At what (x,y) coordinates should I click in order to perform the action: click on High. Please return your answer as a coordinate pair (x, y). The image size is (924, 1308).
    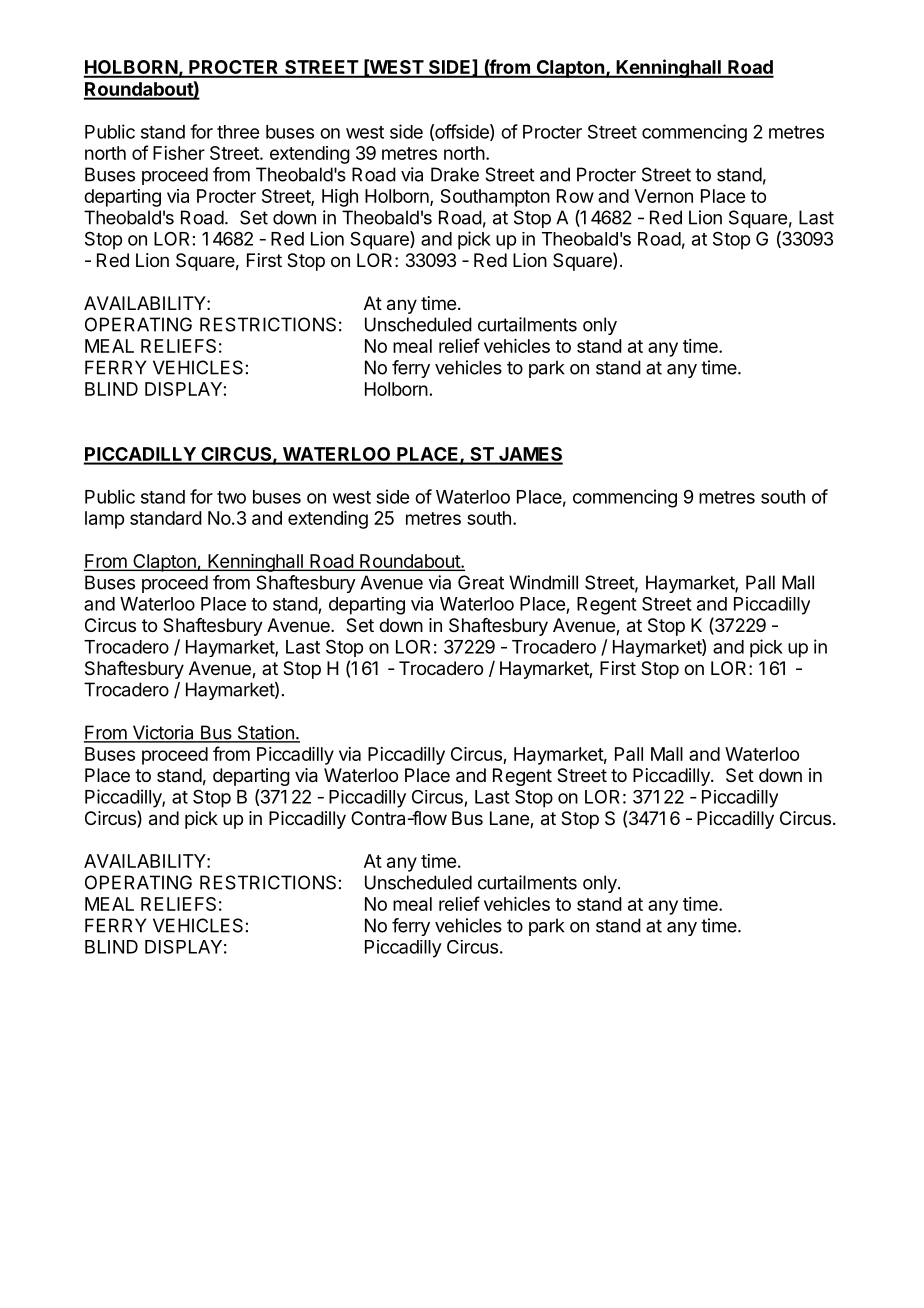
    Looking at the image, I should click on (340, 198).
